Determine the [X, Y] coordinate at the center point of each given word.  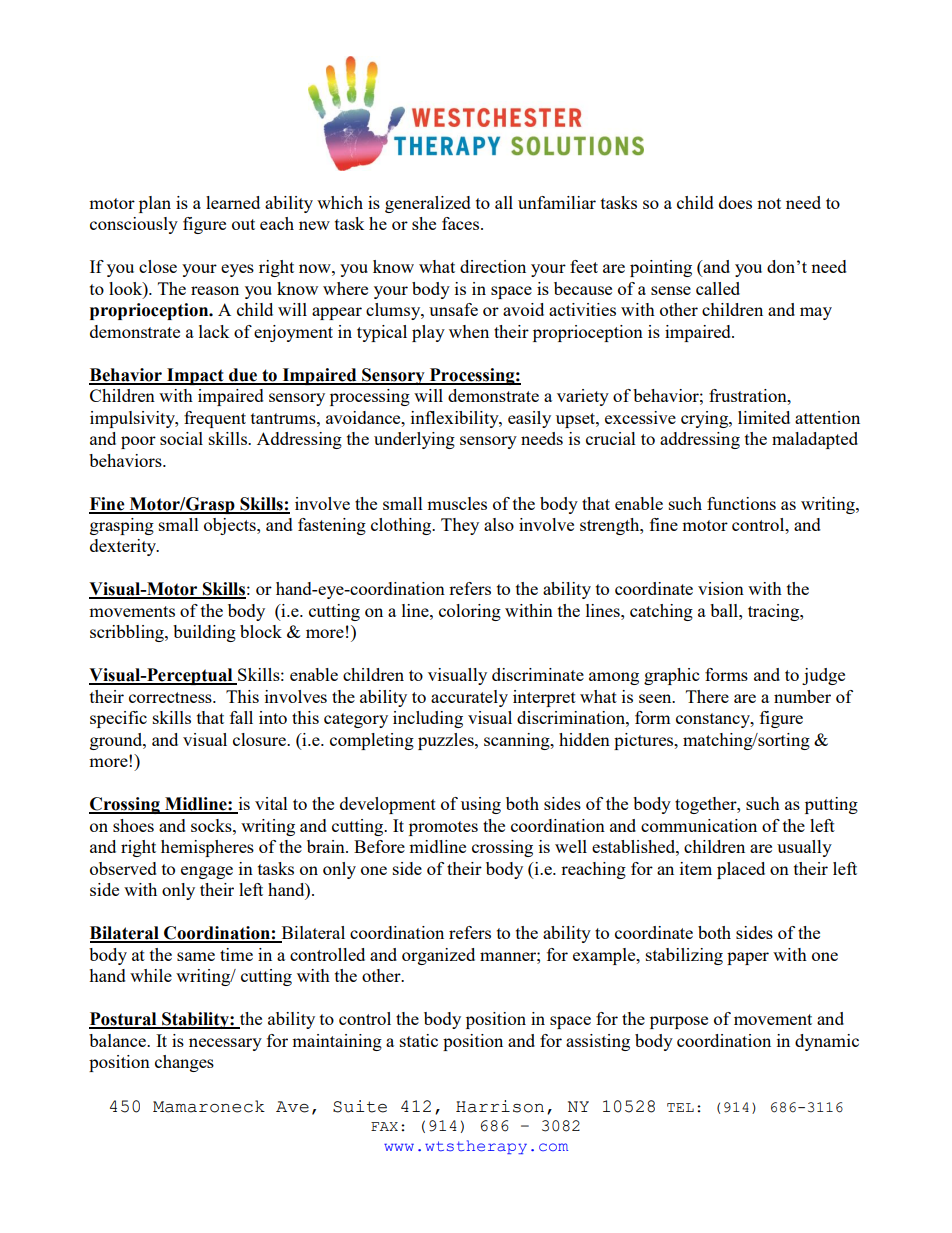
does [735, 202]
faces [462, 223]
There [707, 696]
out [243, 224]
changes [184, 1063]
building [204, 633]
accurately [469, 698]
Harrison [500, 1106]
